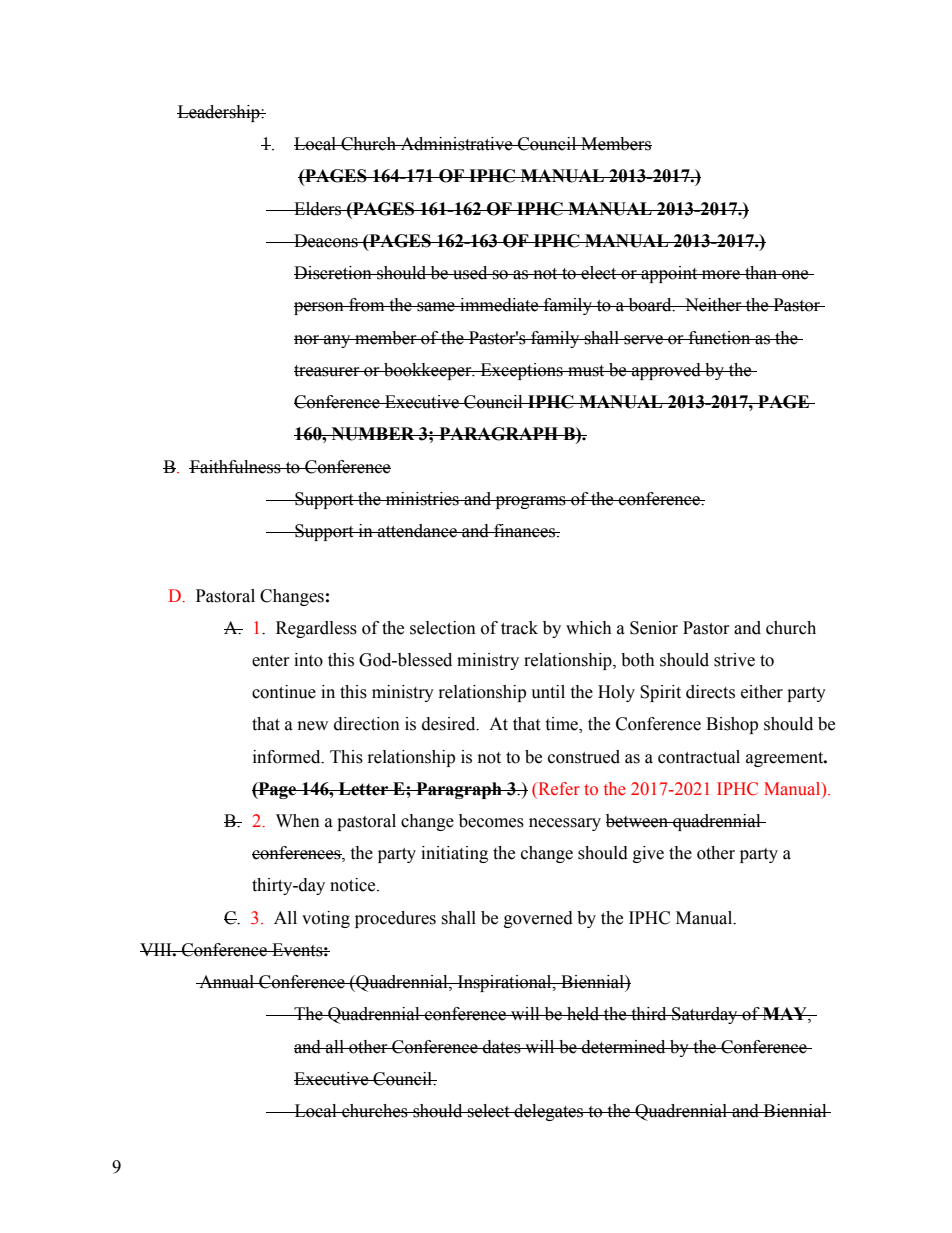 This page has width=952, height=1233. I want to click on Leadership, so click(219, 113).
